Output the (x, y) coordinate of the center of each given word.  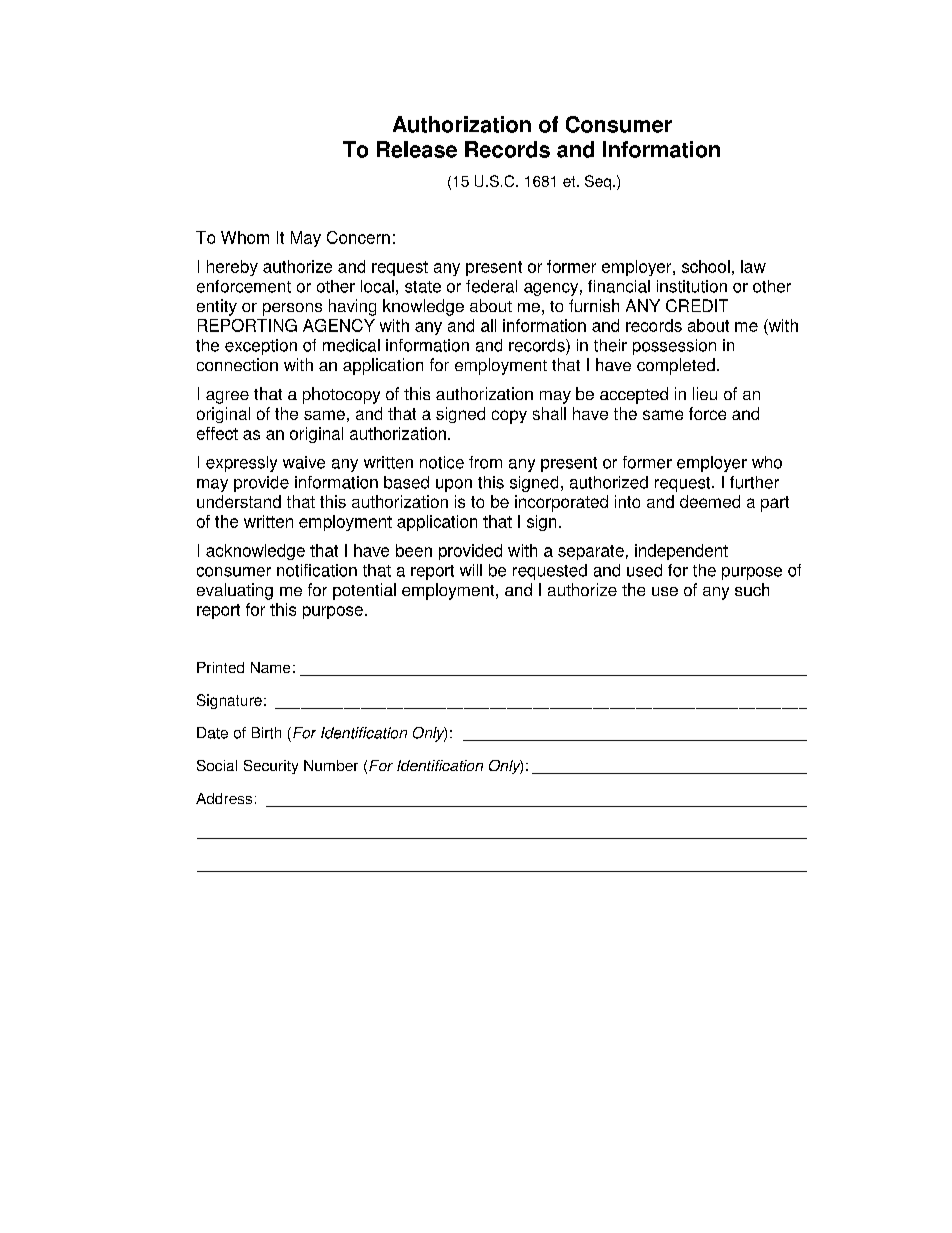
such (752, 589)
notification (317, 570)
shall (549, 413)
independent (681, 552)
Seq (598, 182)
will (471, 570)
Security (271, 767)
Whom (245, 237)
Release (417, 149)
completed (676, 366)
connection (237, 364)
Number (331, 765)
